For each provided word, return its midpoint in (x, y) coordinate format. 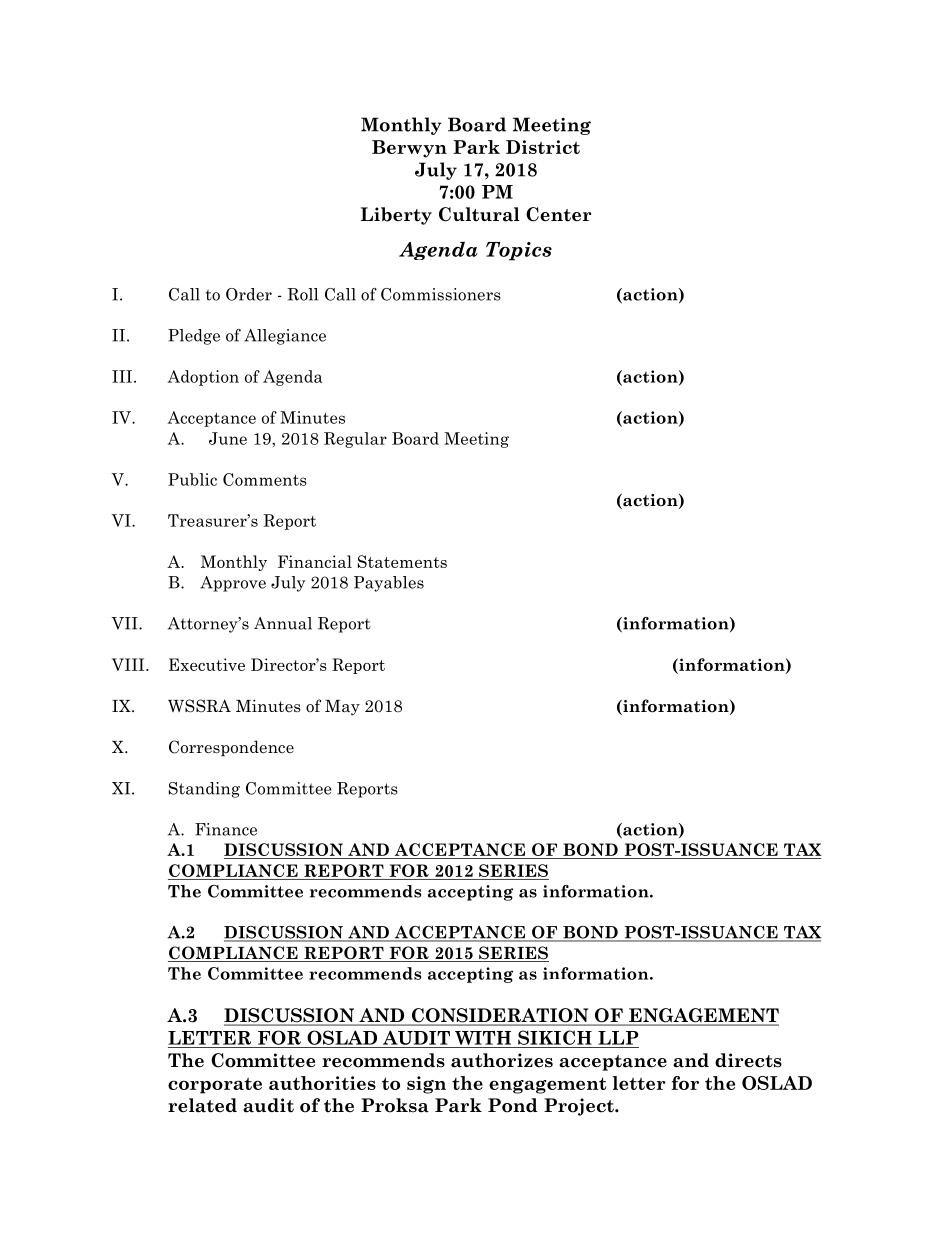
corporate (215, 1086)
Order (249, 294)
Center (558, 214)
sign (426, 1085)
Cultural (479, 214)
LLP (618, 1038)
